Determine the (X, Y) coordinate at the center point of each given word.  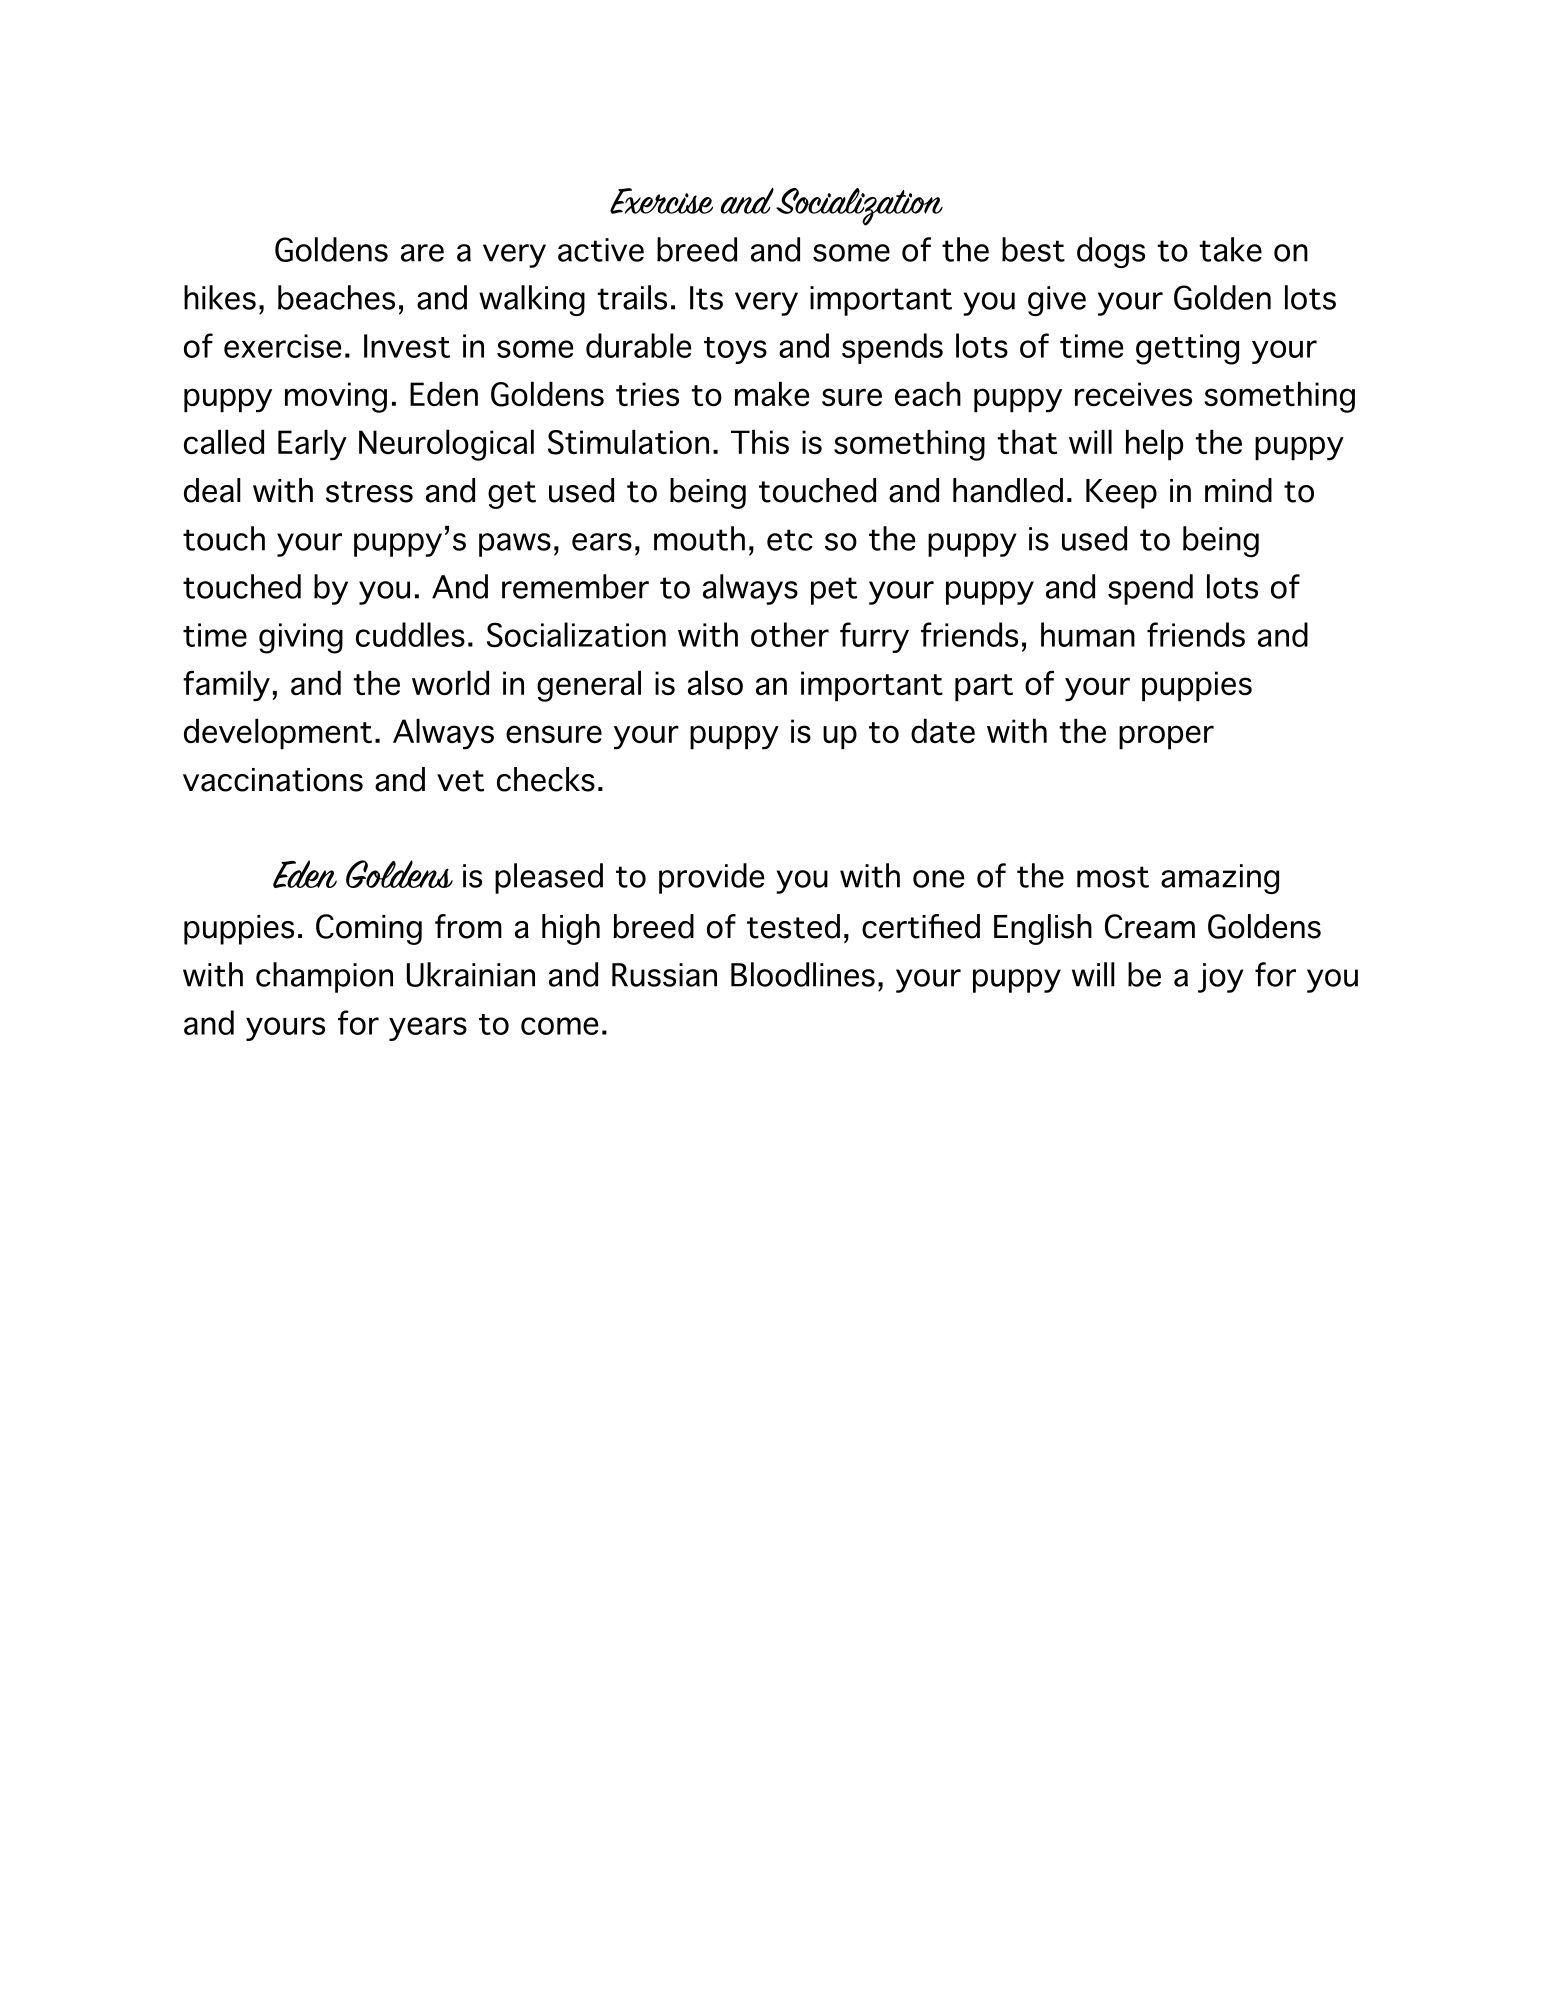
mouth (699, 538)
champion (324, 977)
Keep (1121, 494)
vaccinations (273, 780)
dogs (1111, 252)
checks (546, 779)
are (422, 253)
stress (369, 492)
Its (706, 298)
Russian (664, 975)
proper (1166, 737)
